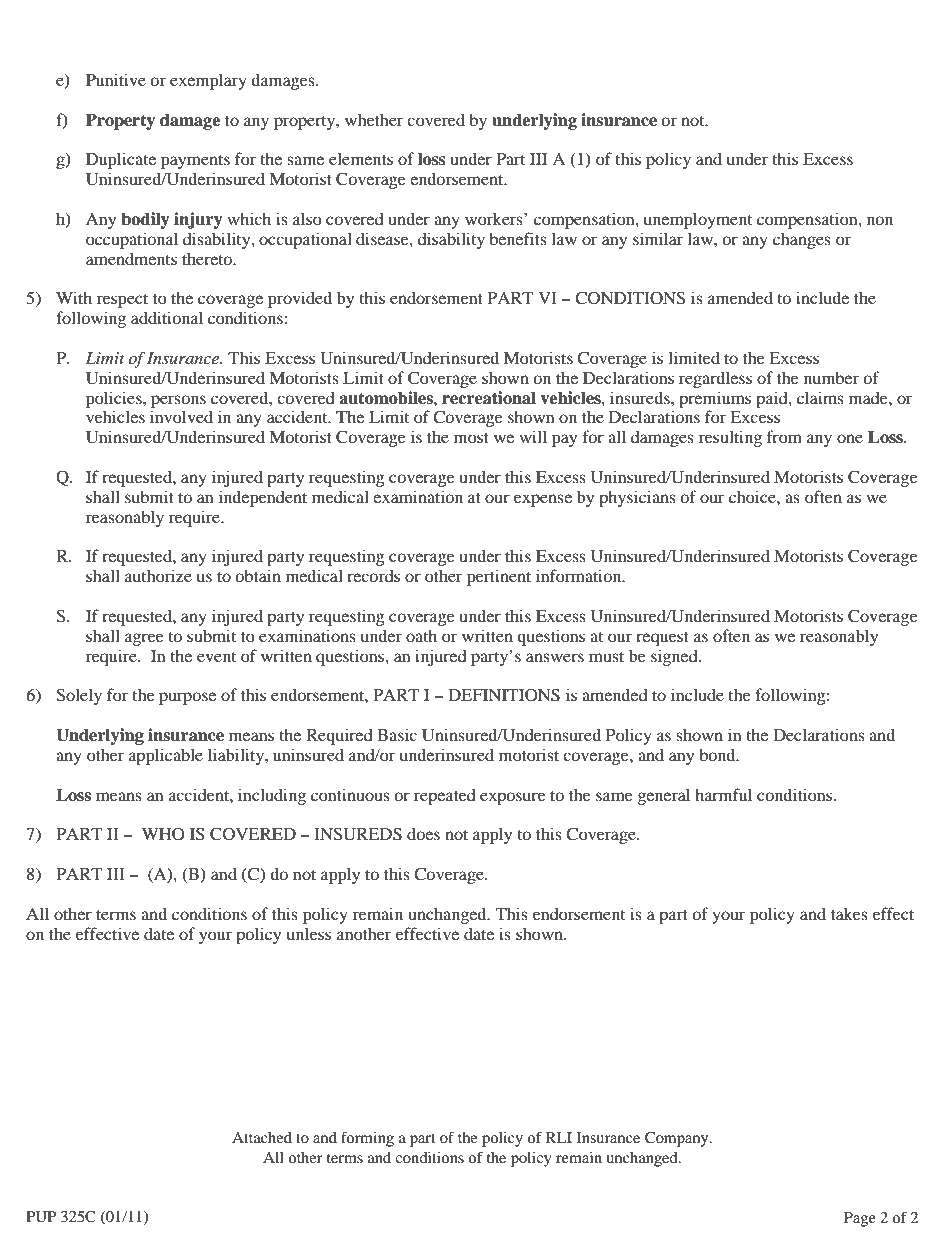 The width and height of the image is (952, 1259). Describe the element at coordinates (116, 79) in the image. I see `Punitive` at that location.
